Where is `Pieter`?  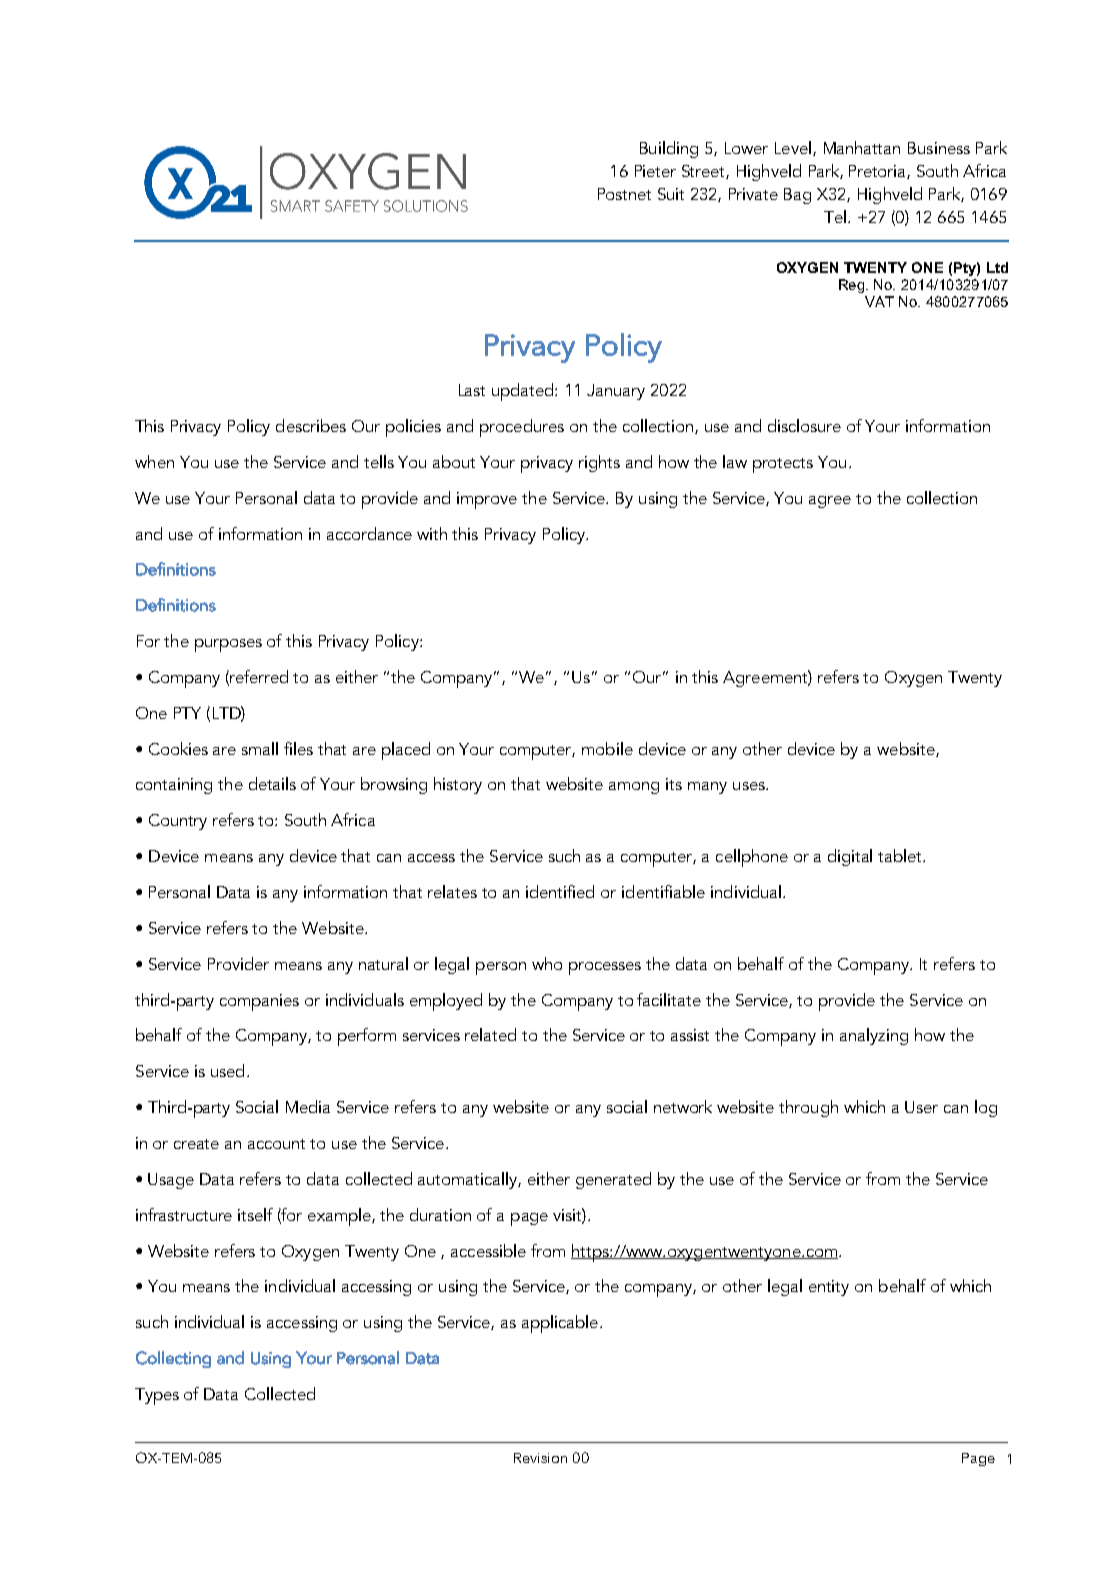 Pieter is located at coordinates (655, 171).
